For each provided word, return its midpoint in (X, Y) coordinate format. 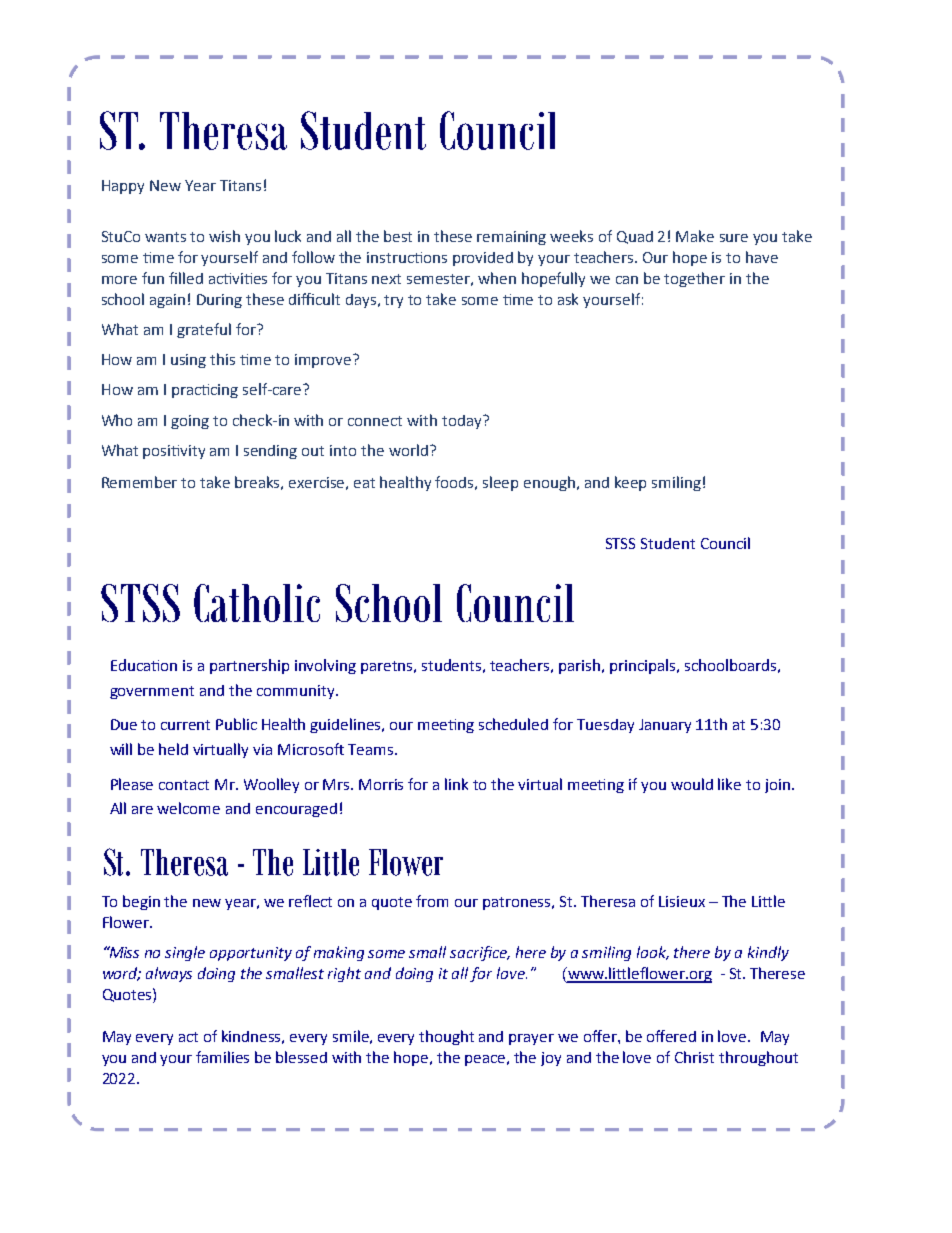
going (190, 422)
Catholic (257, 603)
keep (630, 483)
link (456, 784)
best (398, 236)
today (463, 422)
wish (224, 236)
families (222, 1057)
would (692, 784)
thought (446, 1037)
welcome (188, 808)
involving (325, 666)
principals (644, 666)
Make (695, 236)
